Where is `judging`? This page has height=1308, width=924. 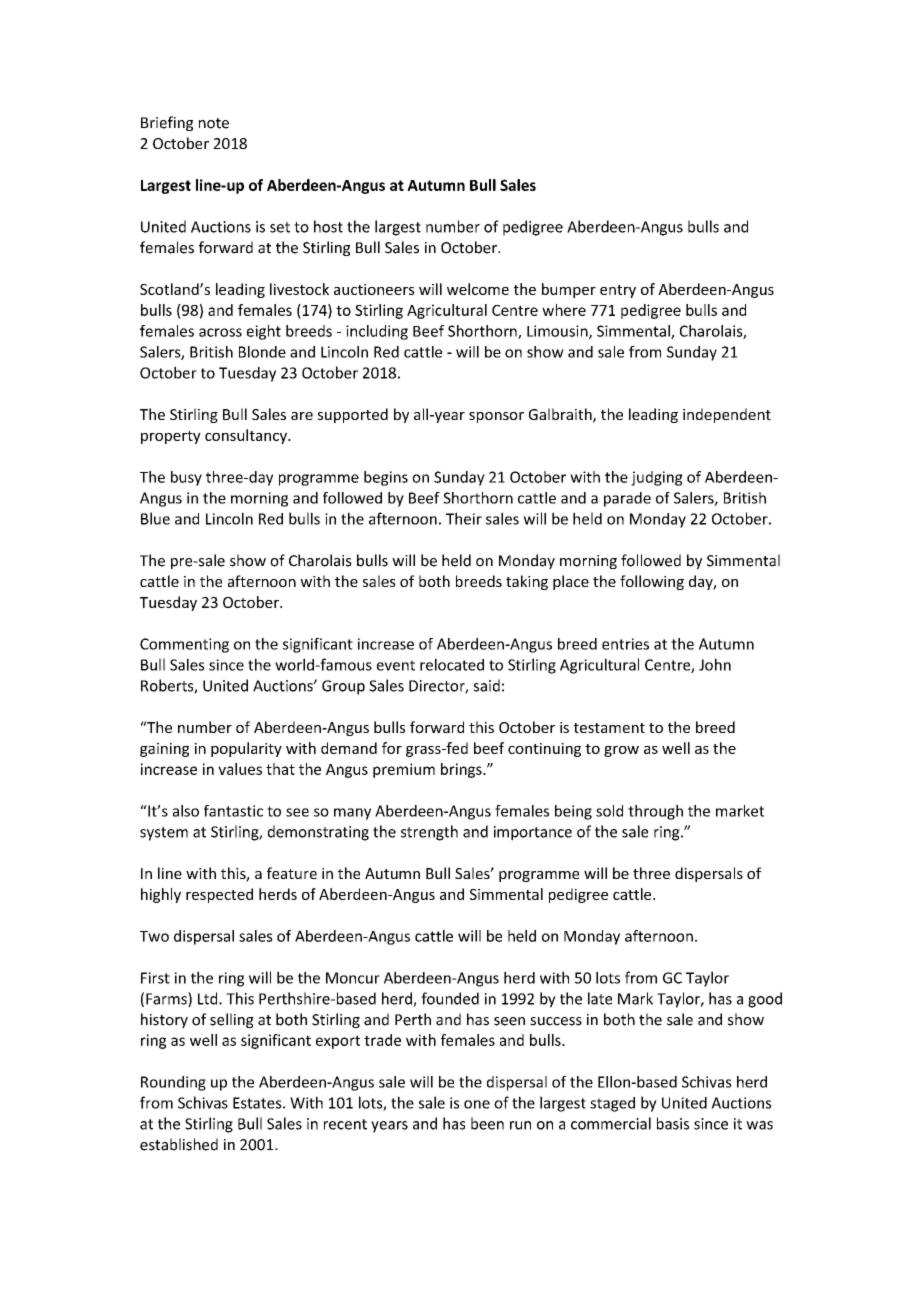
judging is located at coordinates (657, 478).
